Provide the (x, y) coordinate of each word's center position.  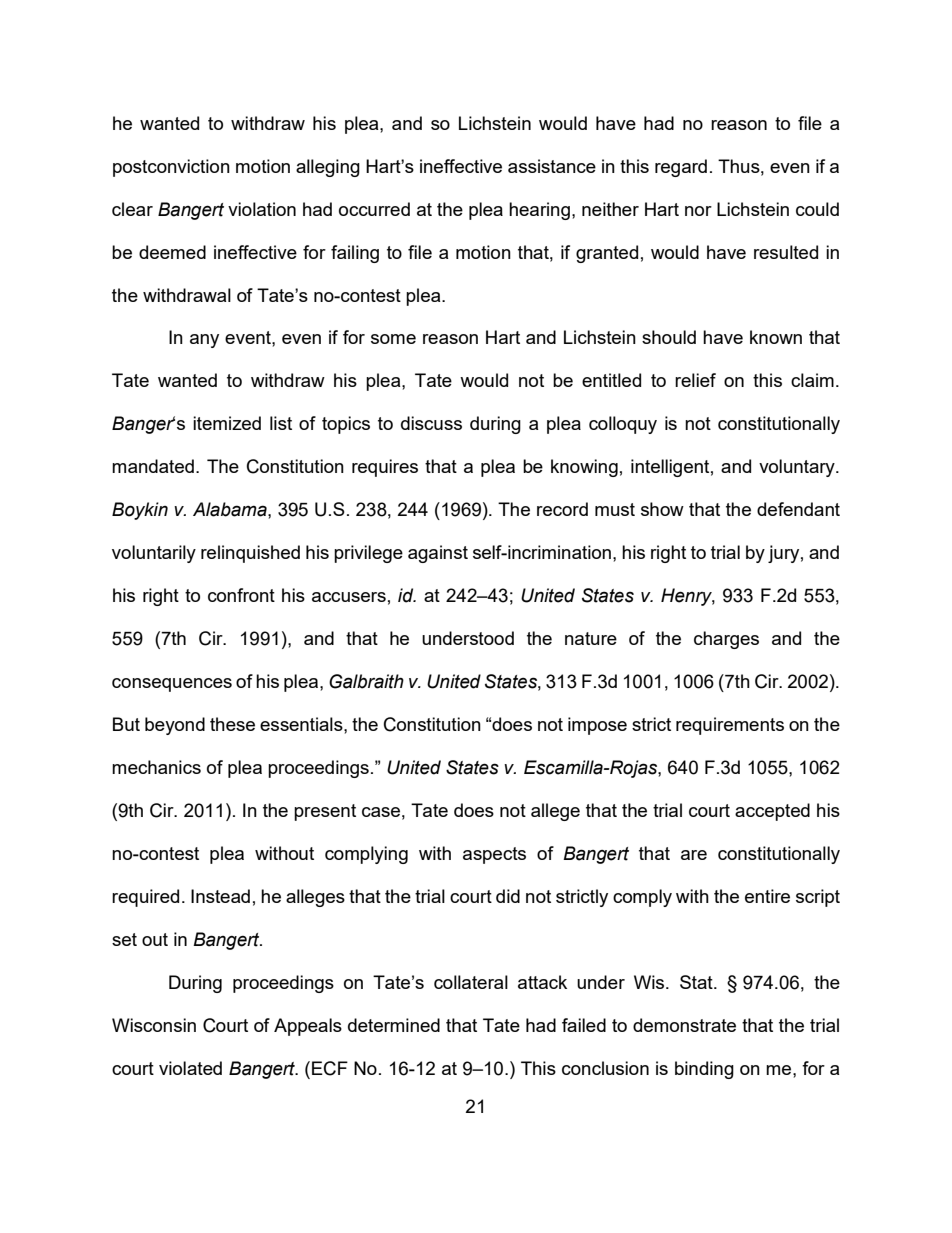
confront (241, 595)
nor (698, 211)
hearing (539, 211)
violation (262, 209)
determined (394, 1025)
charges (726, 640)
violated (190, 1068)
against (438, 554)
